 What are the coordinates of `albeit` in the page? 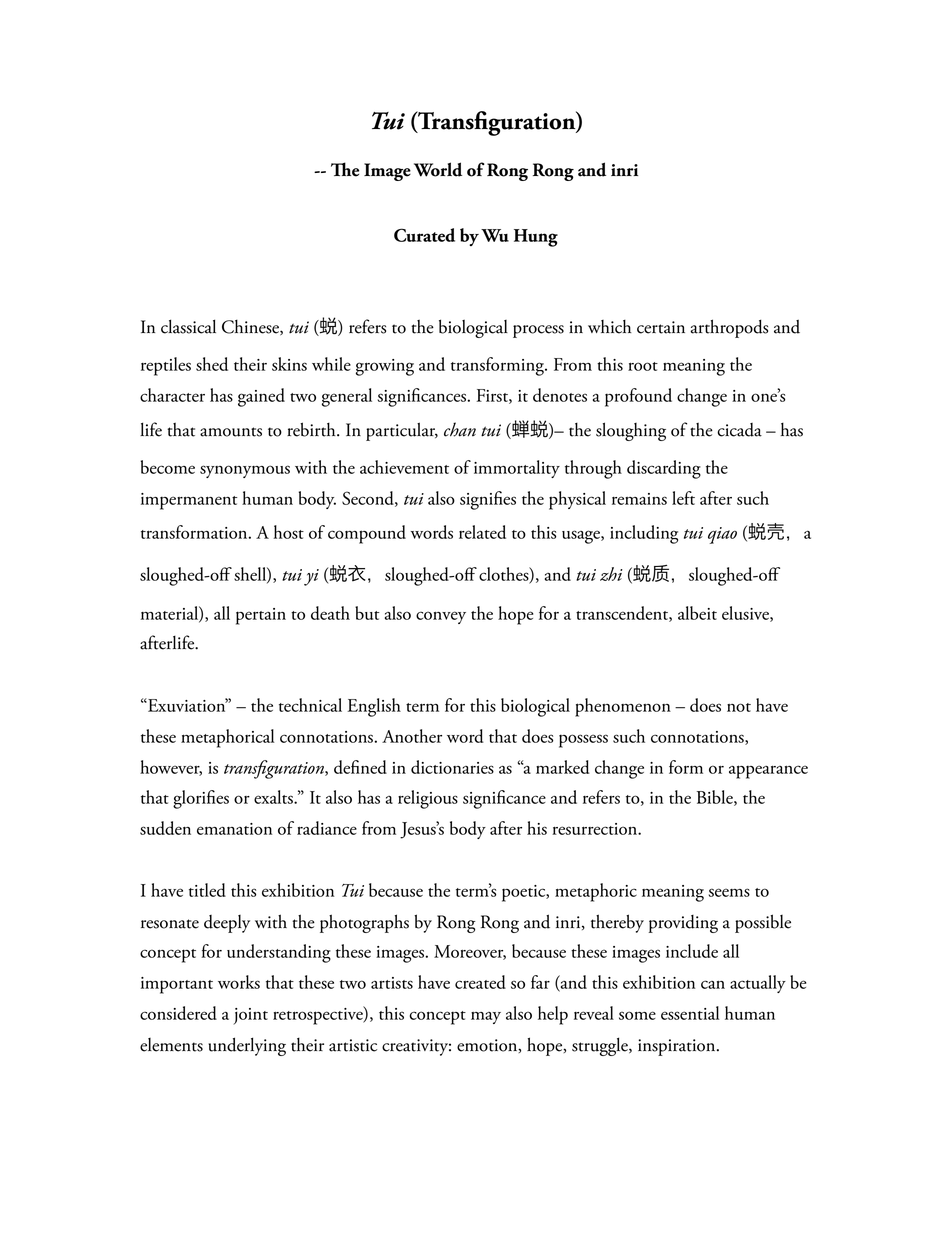 It's located at (697, 613).
